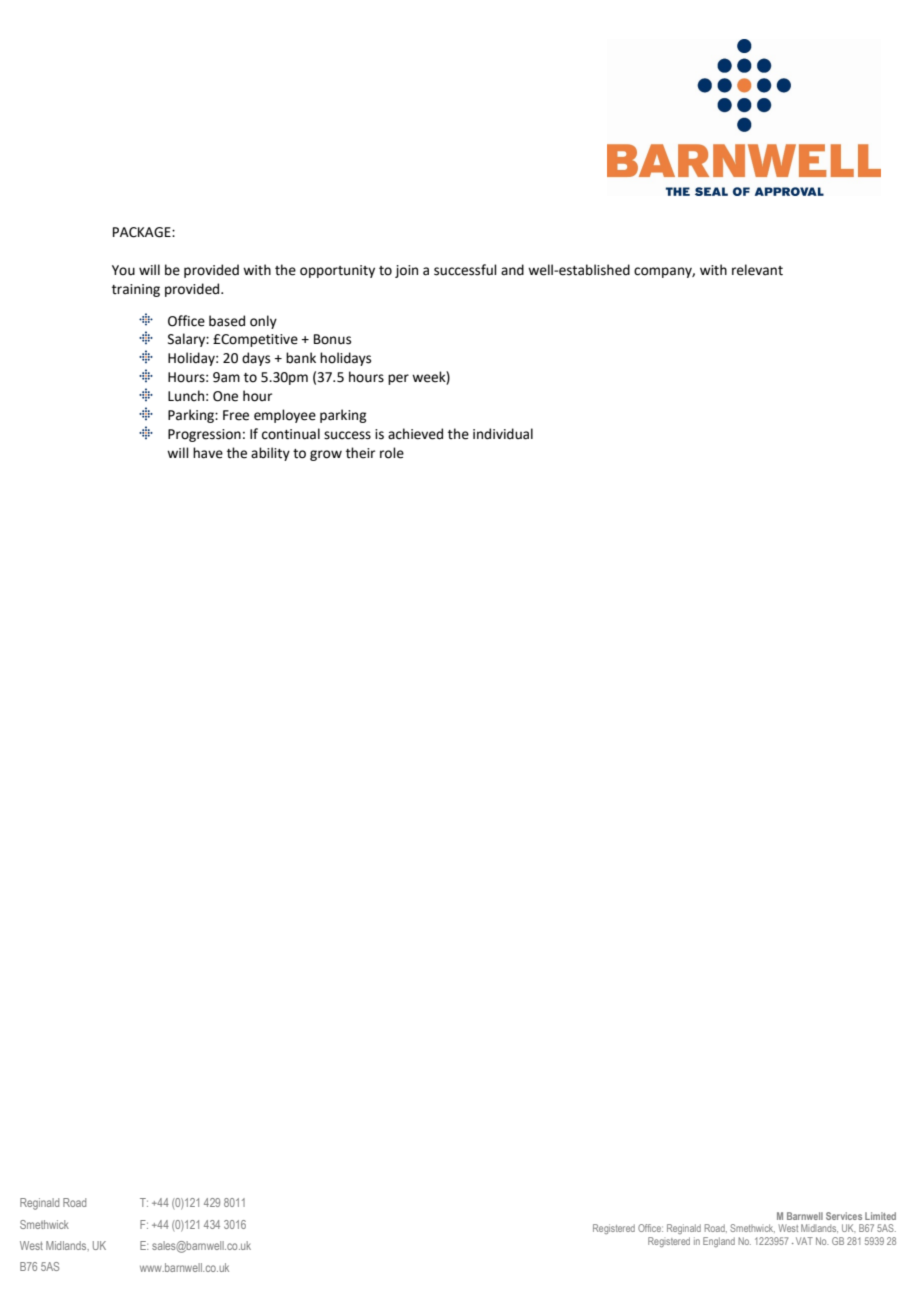  What do you see at coordinates (143, 232) in the document?
I see `PACKAGE` at bounding box center [143, 232].
